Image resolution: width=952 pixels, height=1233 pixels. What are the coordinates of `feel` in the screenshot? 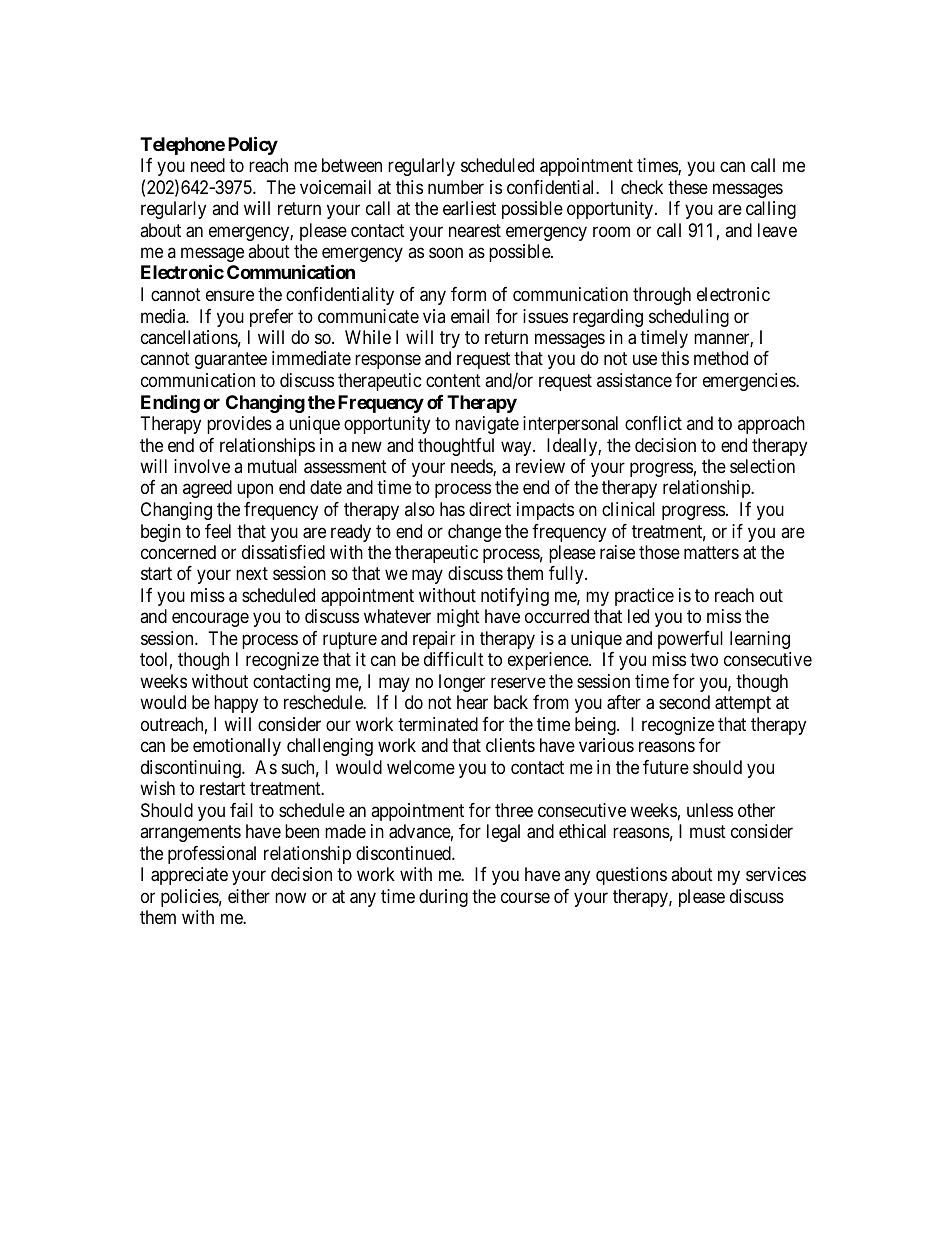 It's located at (218, 531).
